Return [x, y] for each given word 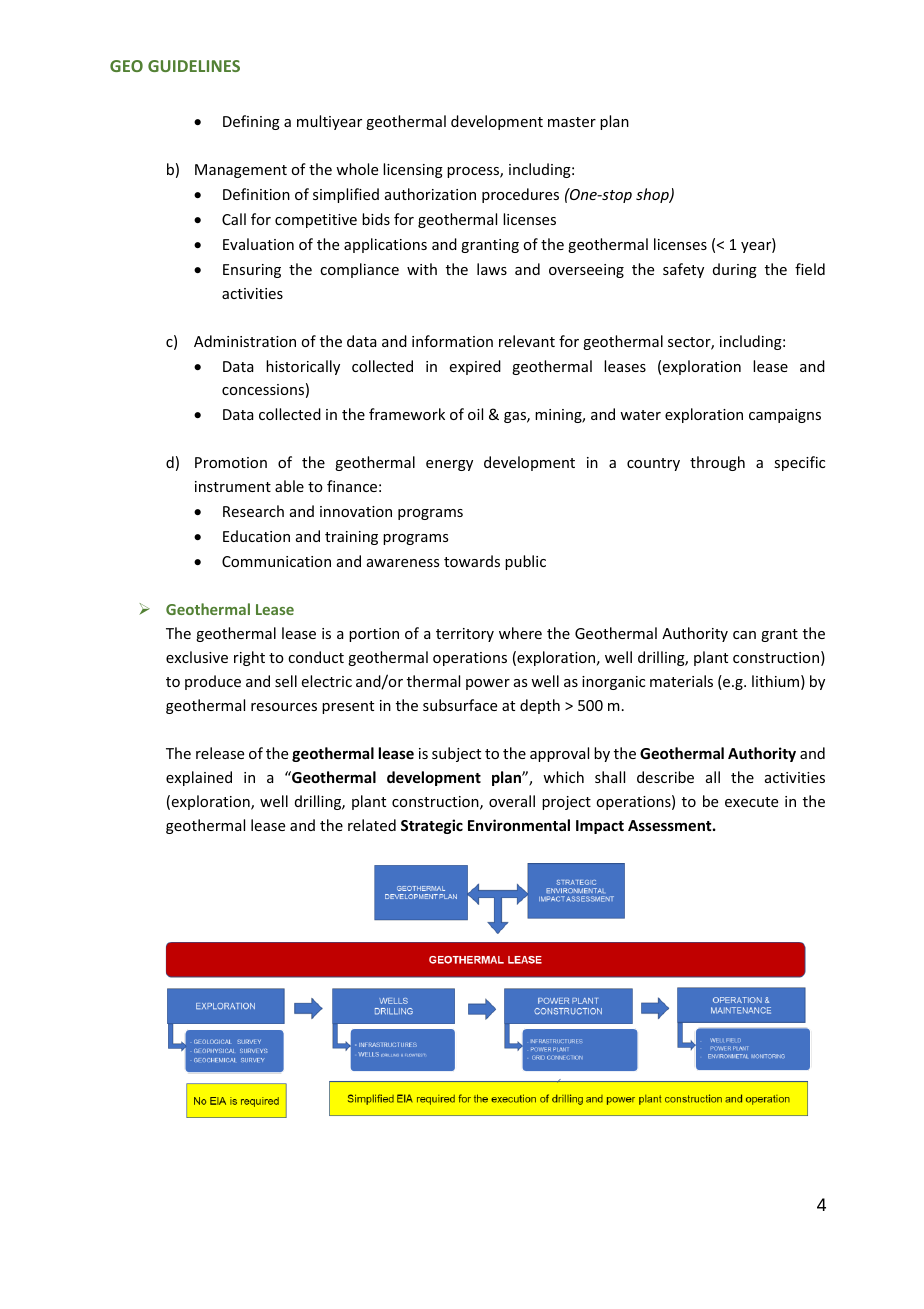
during [735, 270]
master [572, 122]
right [249, 658]
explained [199, 778]
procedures [520, 195]
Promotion [231, 462]
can [744, 635]
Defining [251, 122]
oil [475, 414]
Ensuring [252, 271]
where [520, 633]
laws [492, 269]
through [717, 463]
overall [512, 801]
